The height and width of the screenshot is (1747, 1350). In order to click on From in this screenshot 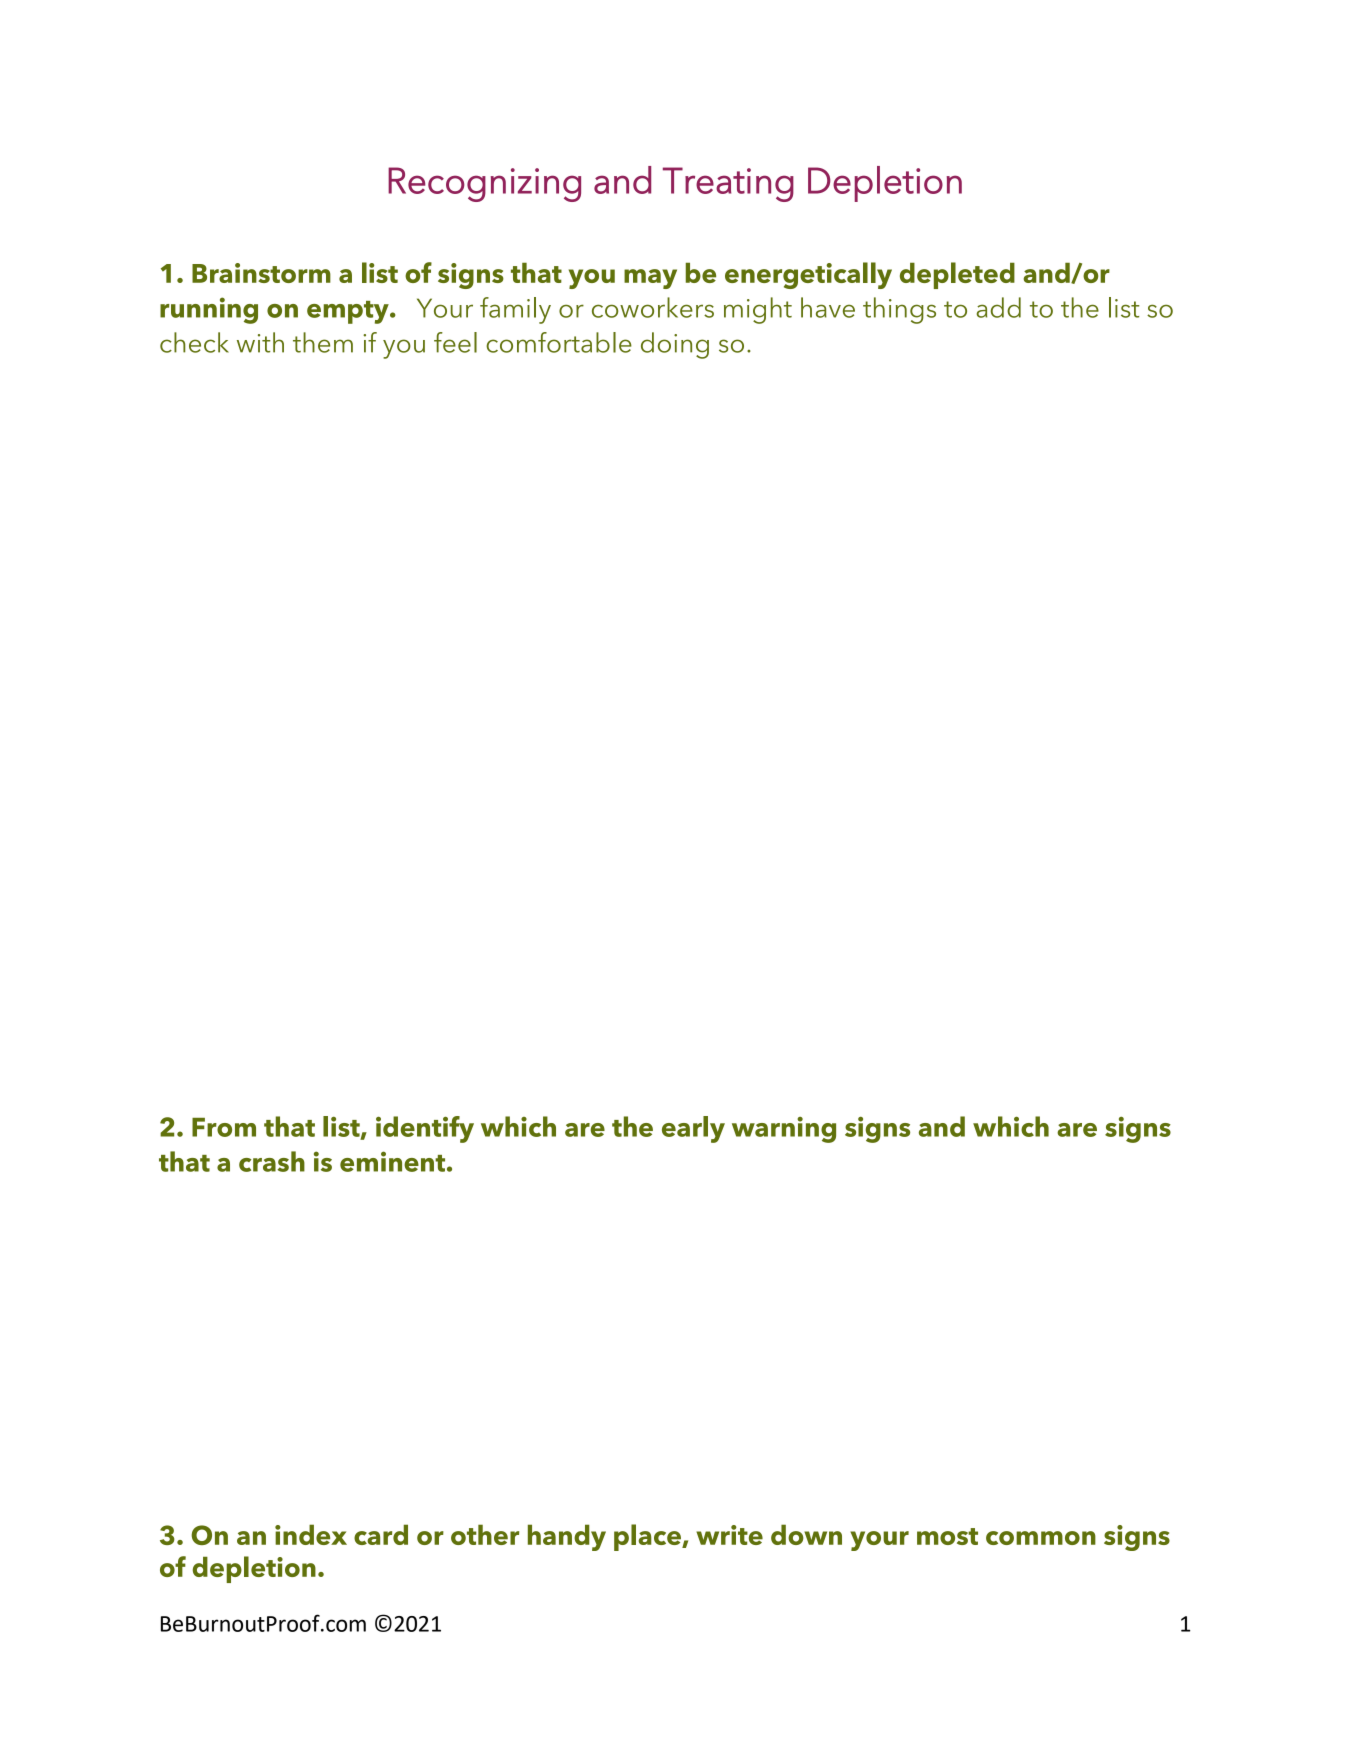, I will do `click(224, 1127)`.
